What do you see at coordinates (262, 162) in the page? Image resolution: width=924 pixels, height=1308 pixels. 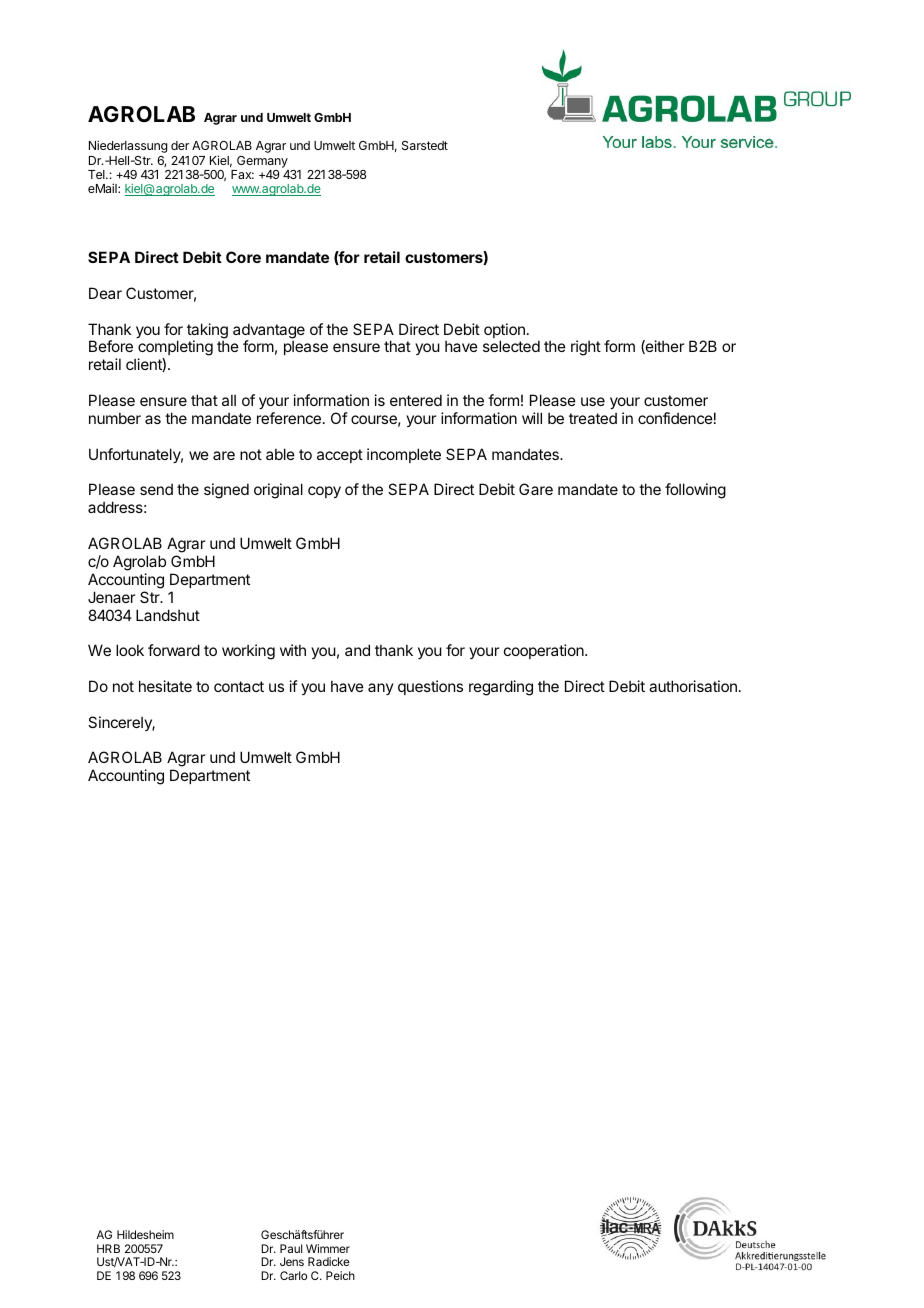 I see `Germany` at bounding box center [262, 162].
